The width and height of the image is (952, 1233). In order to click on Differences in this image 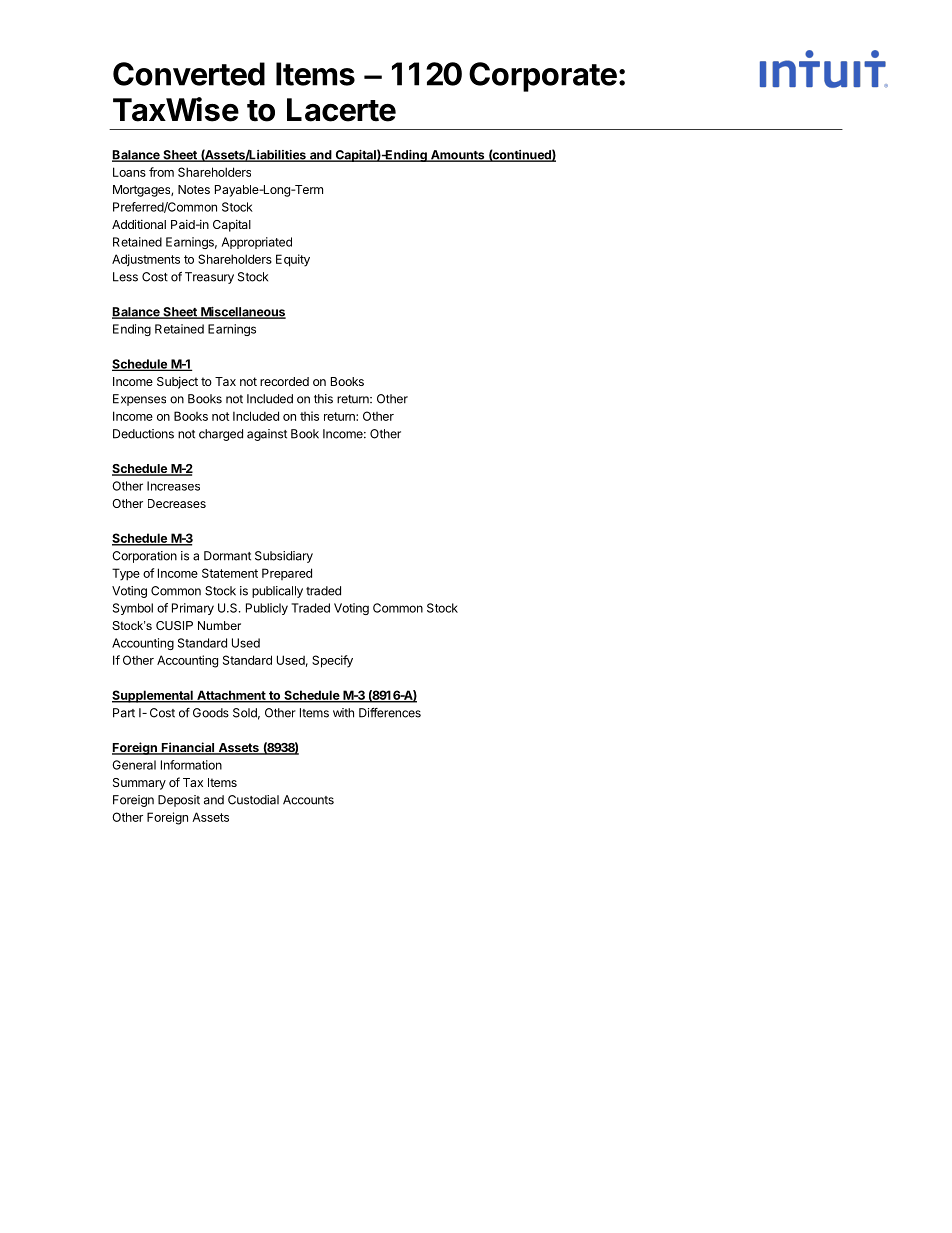, I will do `click(390, 713)`.
